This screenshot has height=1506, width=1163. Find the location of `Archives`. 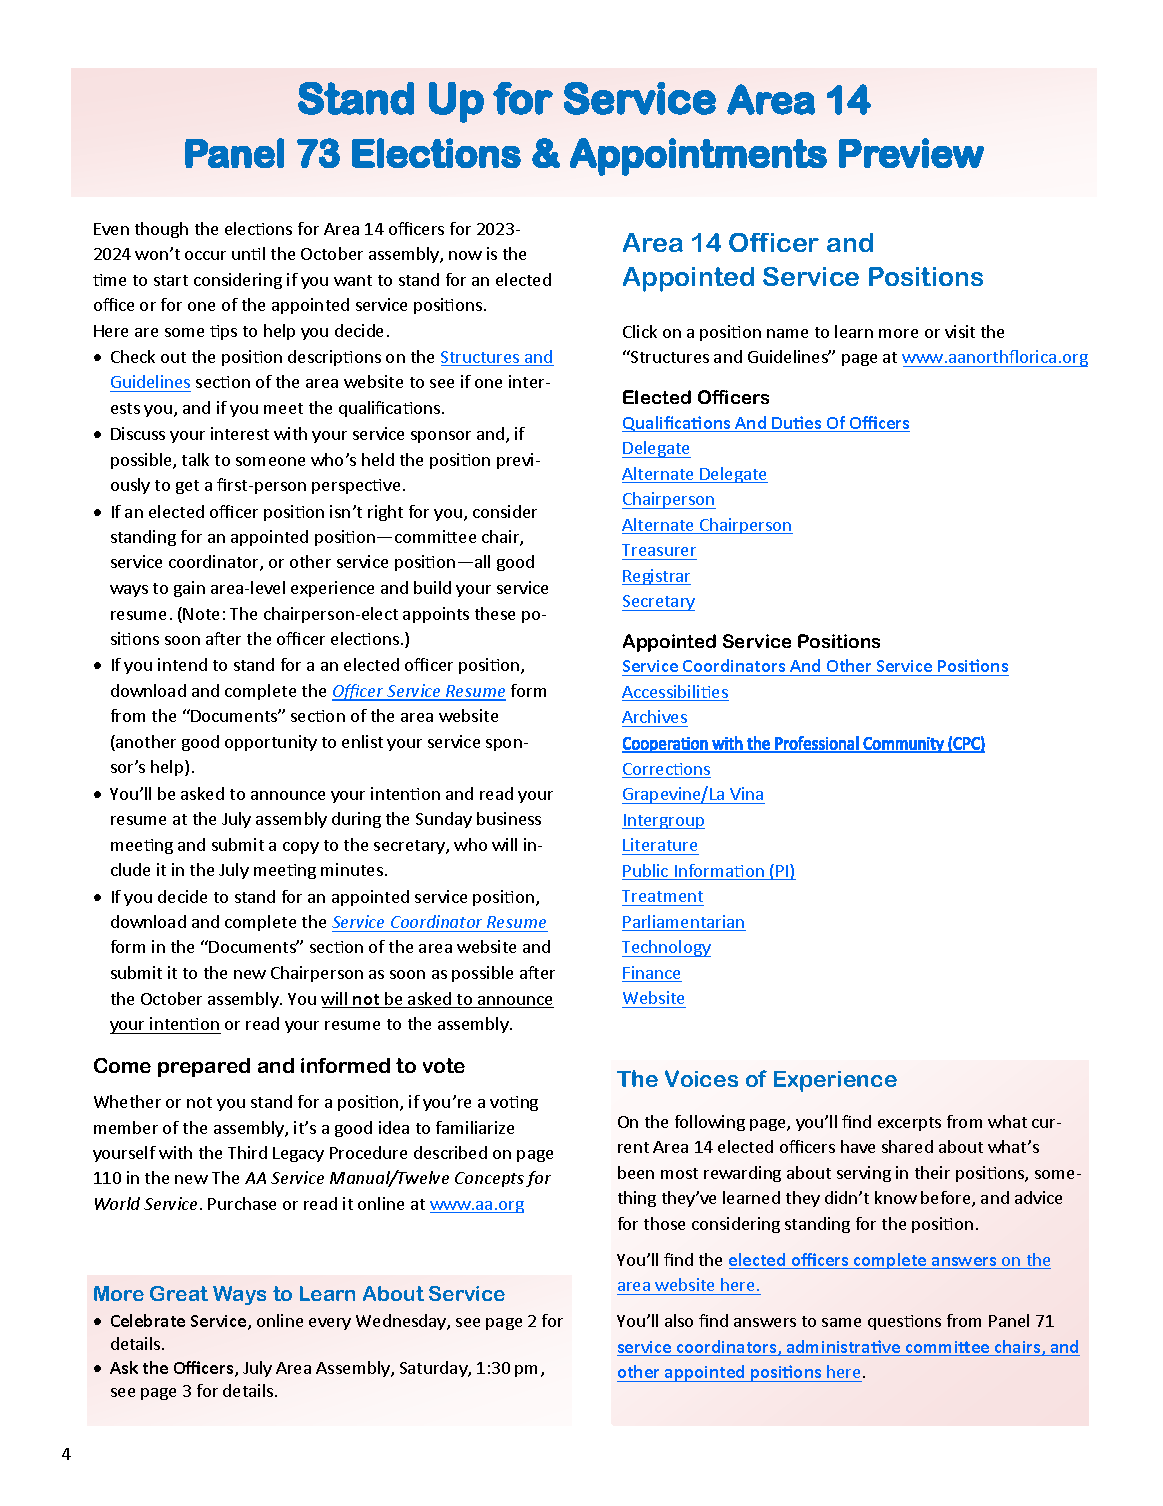

Archives is located at coordinates (655, 718).
